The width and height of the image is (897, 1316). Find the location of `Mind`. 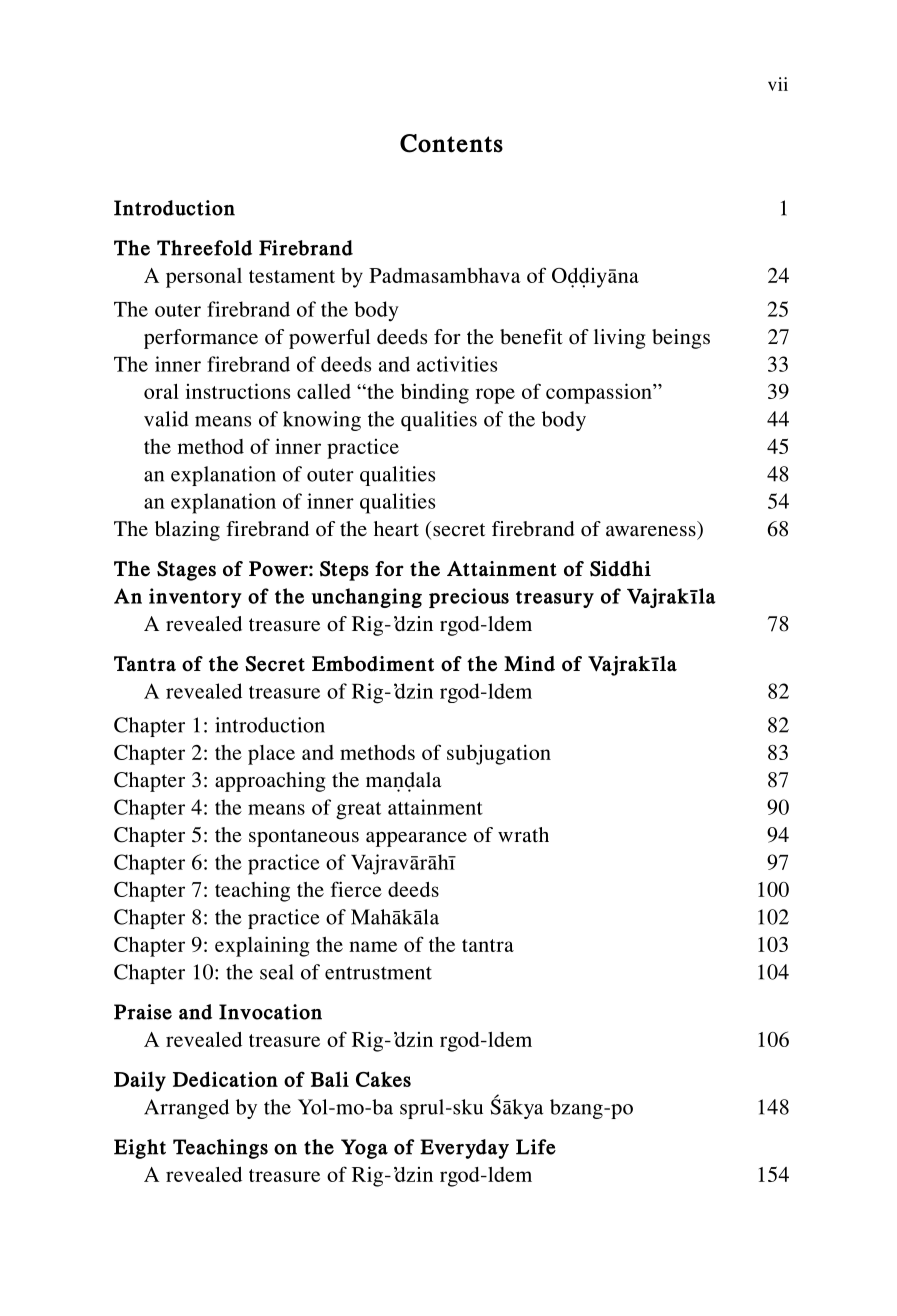

Mind is located at coordinates (529, 664).
